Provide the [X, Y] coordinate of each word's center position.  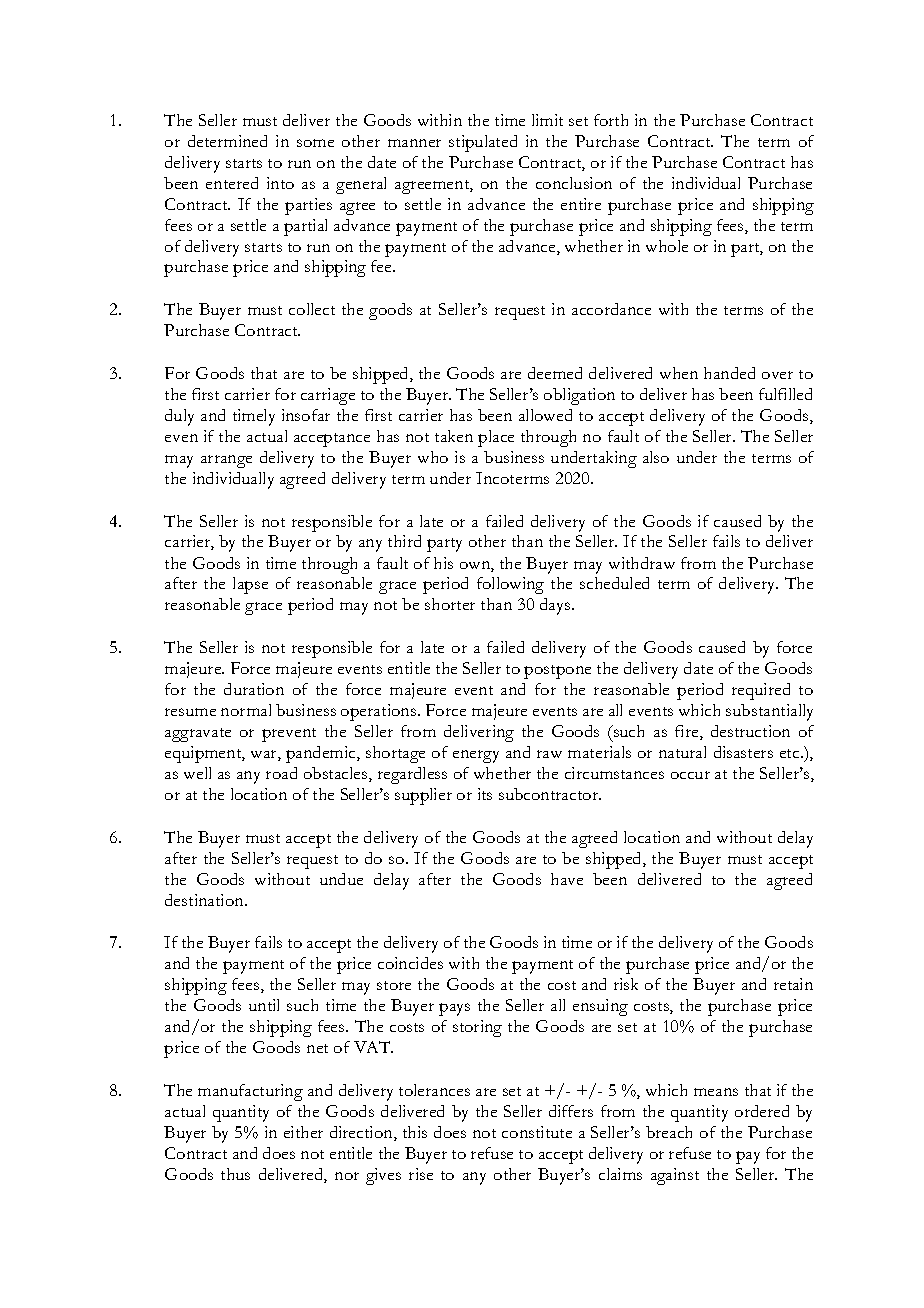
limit [547, 120]
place [496, 438]
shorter [450, 604]
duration [254, 689]
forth [611, 120]
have [567, 879]
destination [205, 900]
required [761, 691]
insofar [306, 415]
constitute [537, 1132]
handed [729, 373]
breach [669, 1132]
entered [232, 183]
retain [793, 984]
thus [235, 1174]
